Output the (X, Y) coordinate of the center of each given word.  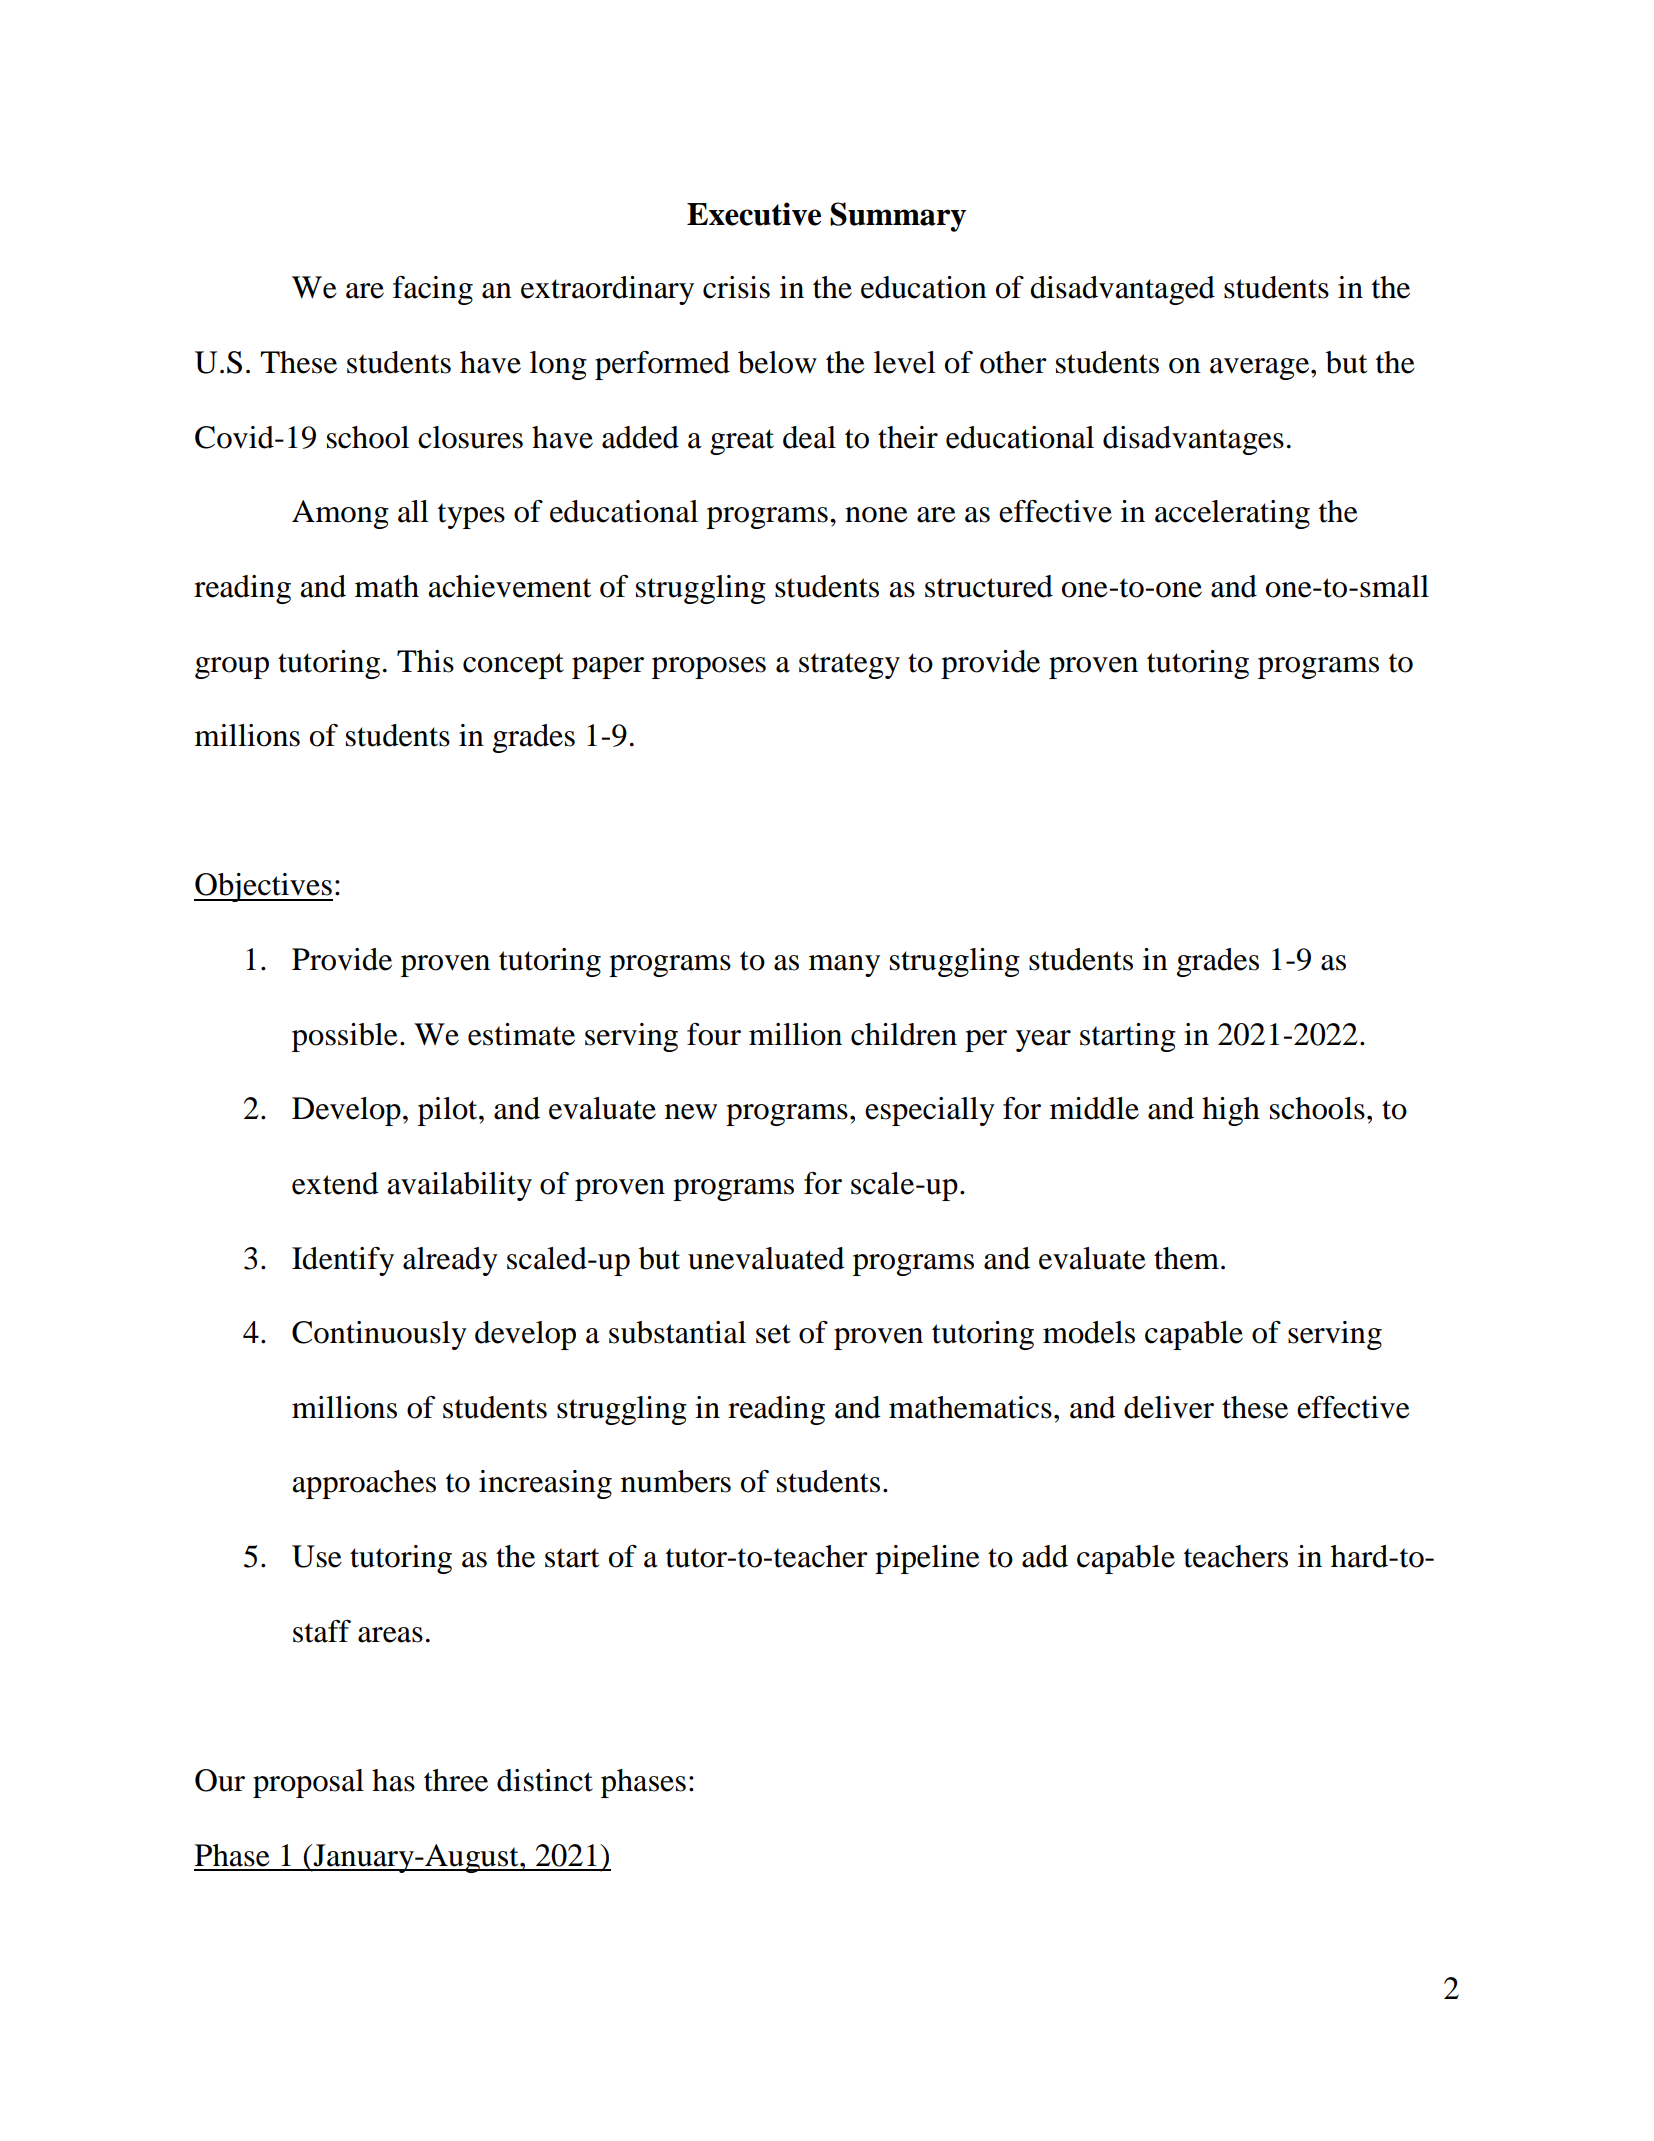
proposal (308, 1783)
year (1043, 1041)
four (714, 1034)
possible (345, 1037)
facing (433, 290)
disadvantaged (1122, 290)
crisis (736, 287)
